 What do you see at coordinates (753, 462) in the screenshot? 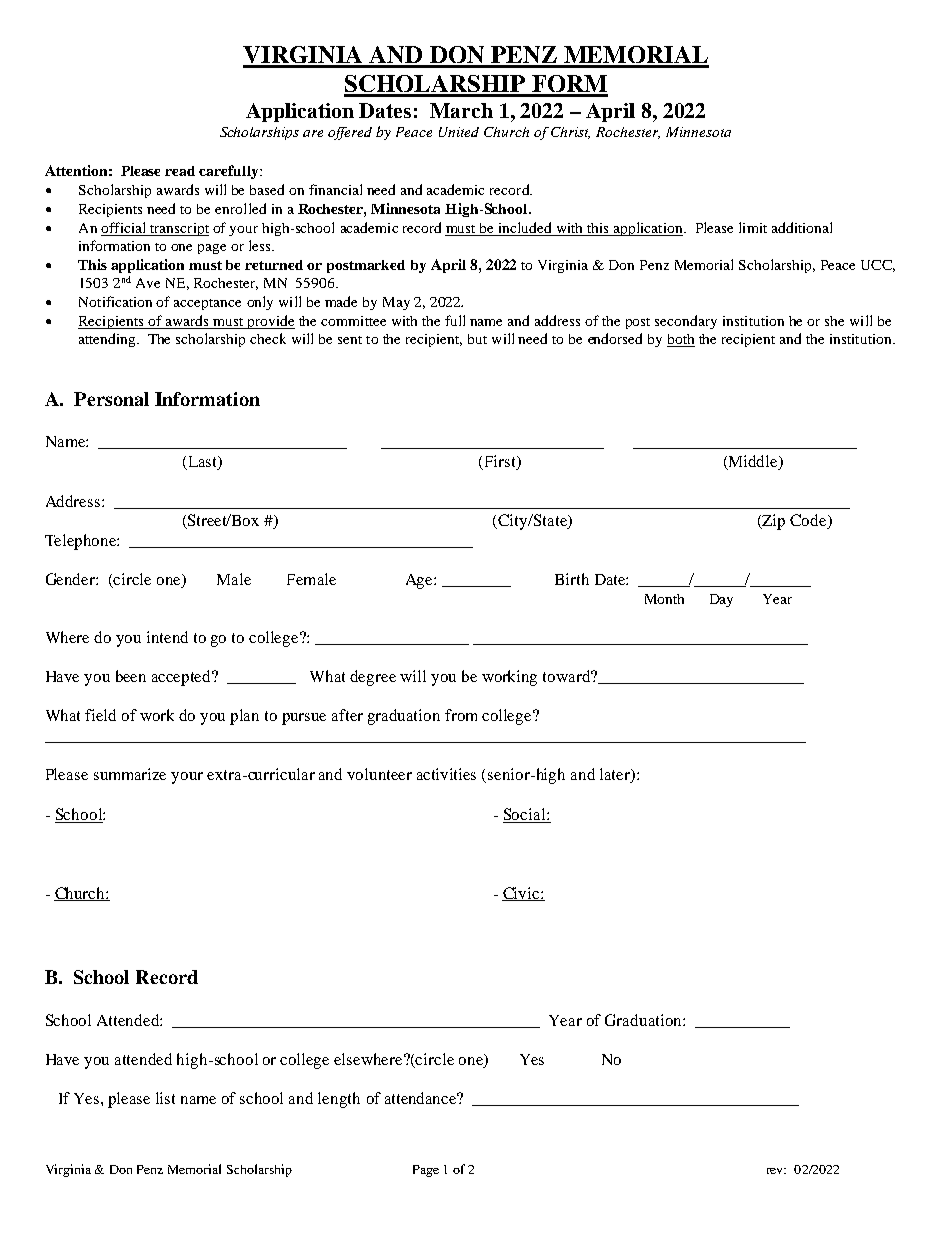
I see `Middle` at bounding box center [753, 462].
